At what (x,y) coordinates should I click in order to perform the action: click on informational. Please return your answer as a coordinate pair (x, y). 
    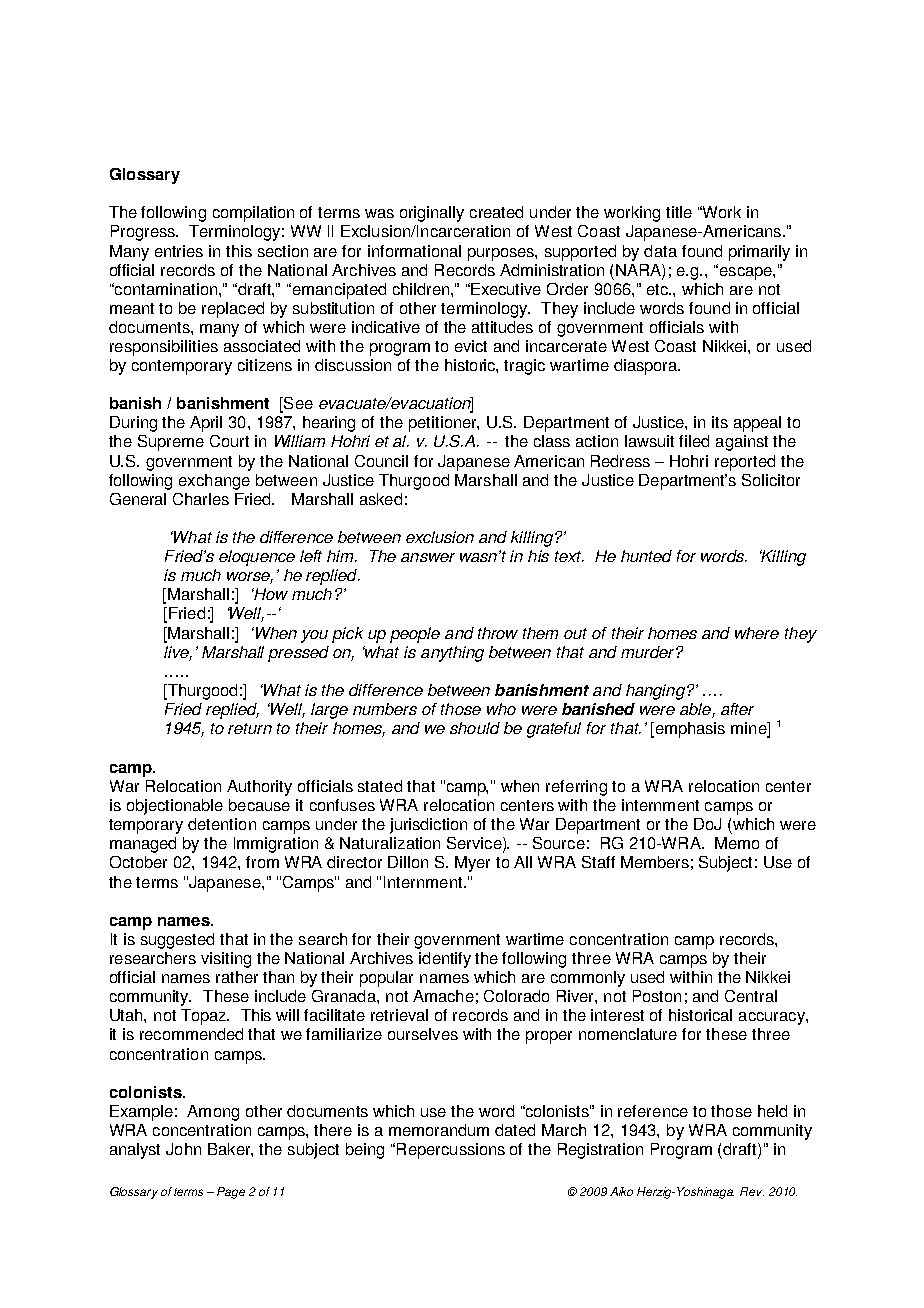
    Looking at the image, I should click on (414, 251).
